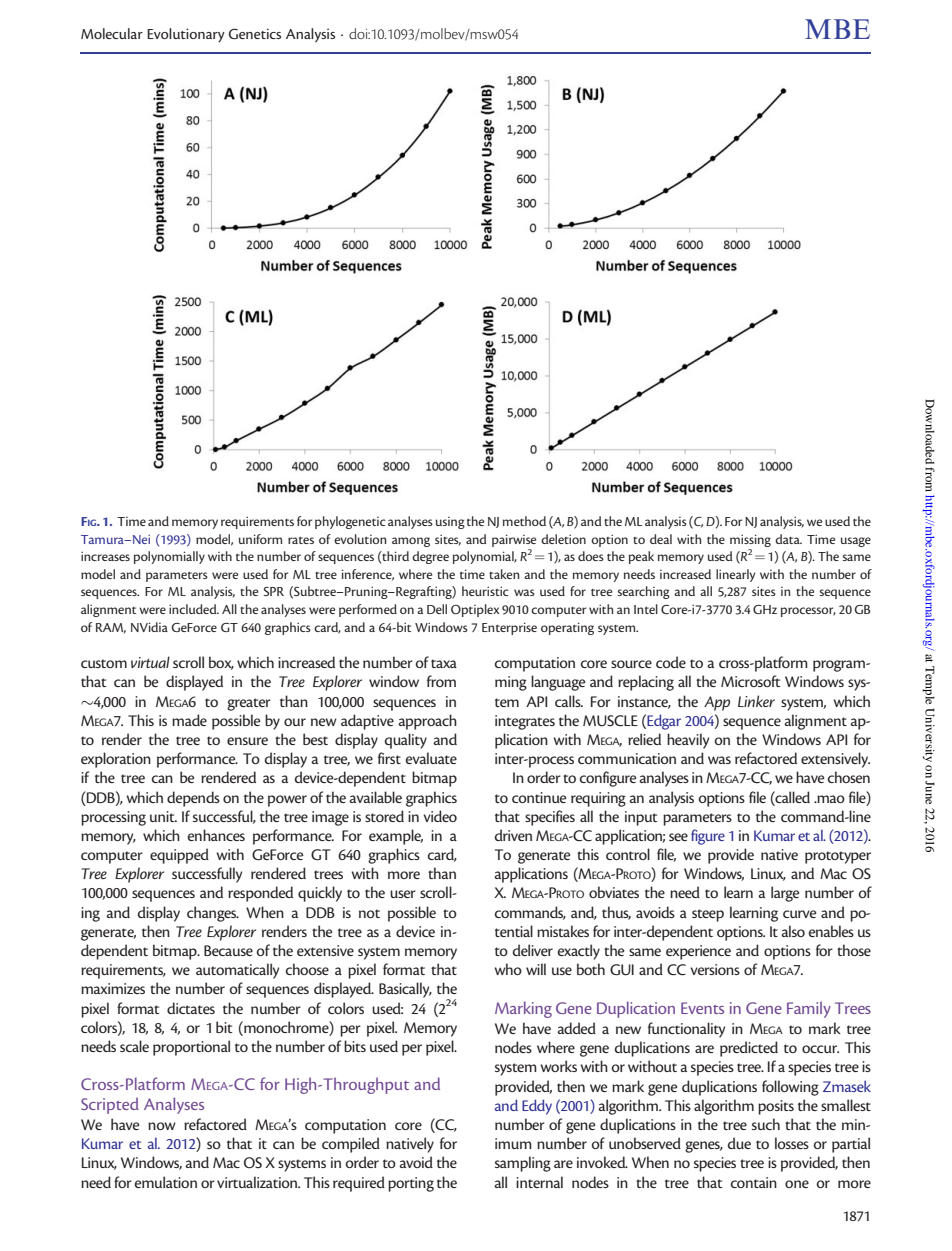  I want to click on losses, so click(792, 1143).
